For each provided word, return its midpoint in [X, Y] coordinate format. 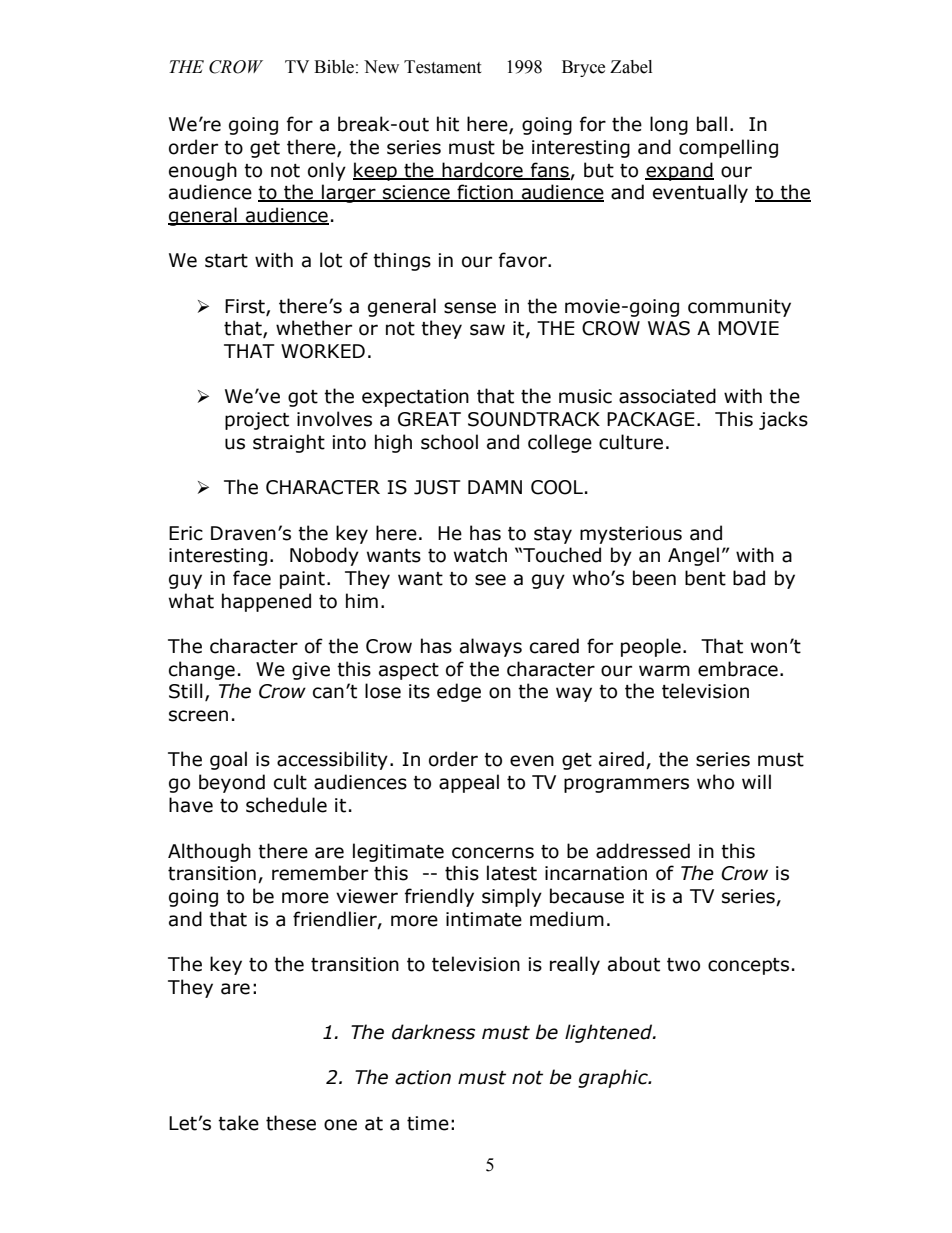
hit [448, 124]
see [490, 580]
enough [203, 171]
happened [266, 602]
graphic [614, 1078]
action [423, 1077]
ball [712, 124]
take [238, 1123]
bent [705, 578]
